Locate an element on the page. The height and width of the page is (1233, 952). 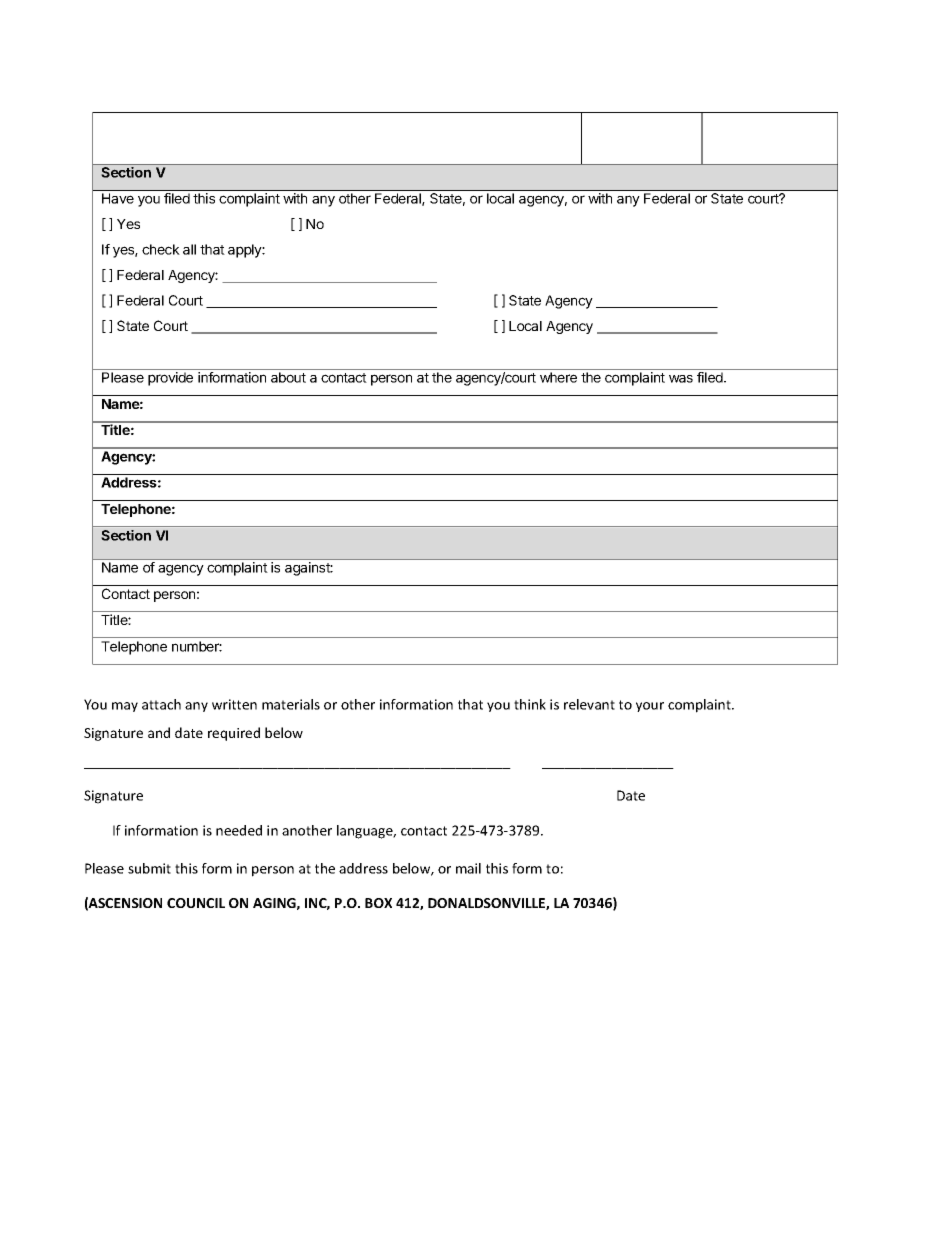
about is located at coordinates (288, 377).
